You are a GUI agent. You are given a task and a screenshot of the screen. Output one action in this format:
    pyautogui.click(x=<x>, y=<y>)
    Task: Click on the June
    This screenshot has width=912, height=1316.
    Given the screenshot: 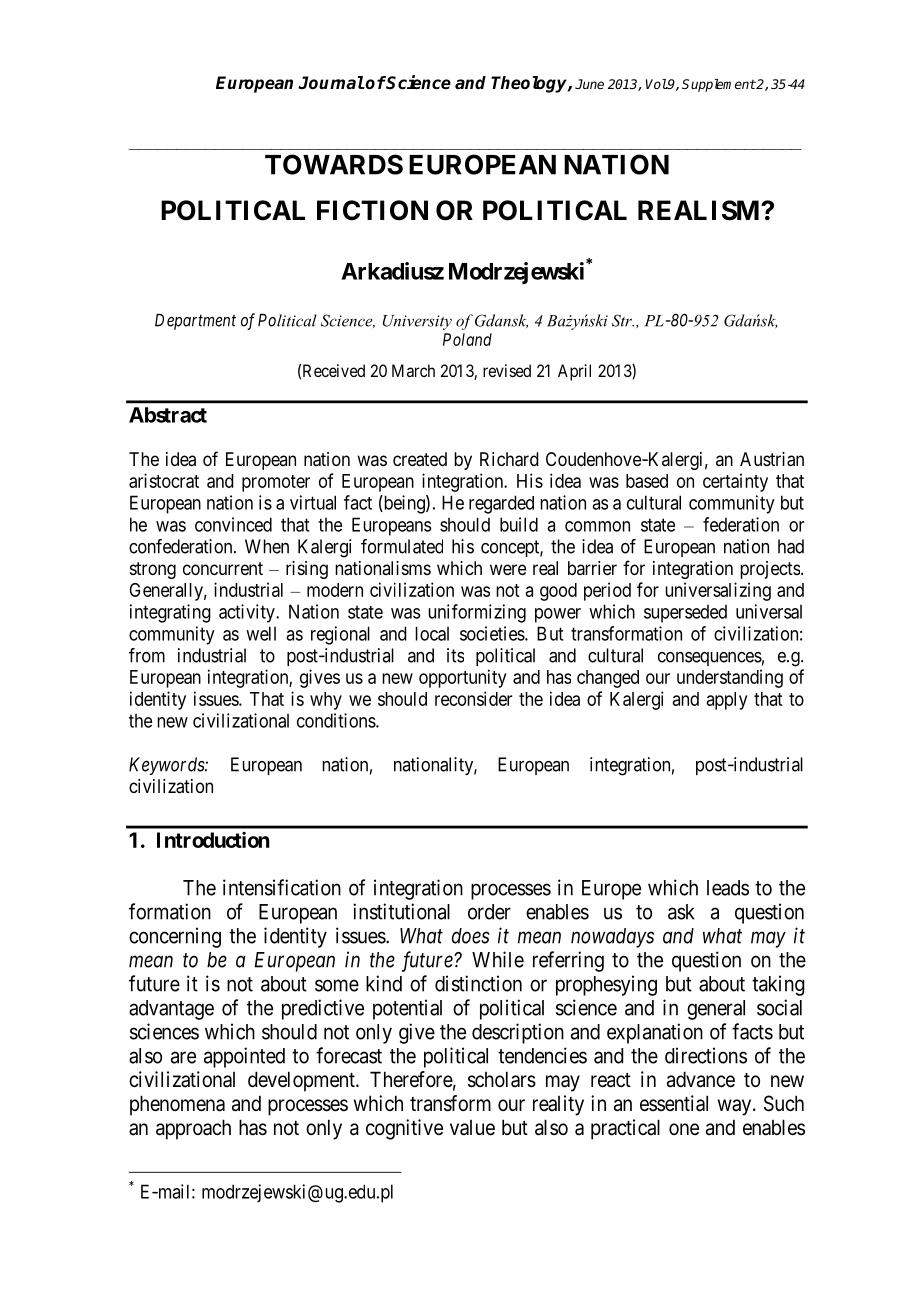 What is the action you would take?
    pyautogui.click(x=589, y=84)
